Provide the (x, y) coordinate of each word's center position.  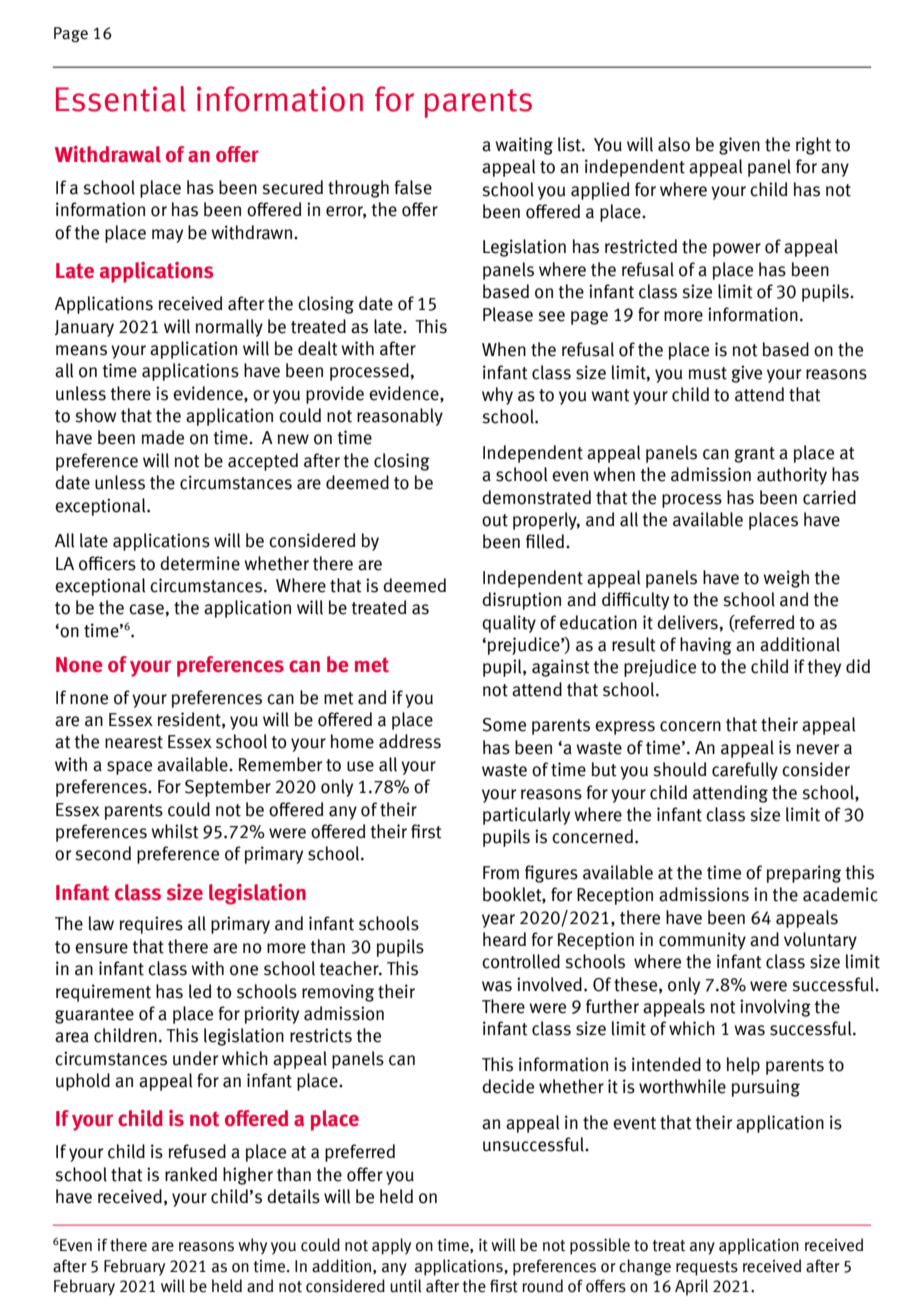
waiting (524, 146)
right (813, 146)
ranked (191, 1174)
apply (391, 1246)
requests (707, 1268)
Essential (121, 99)
